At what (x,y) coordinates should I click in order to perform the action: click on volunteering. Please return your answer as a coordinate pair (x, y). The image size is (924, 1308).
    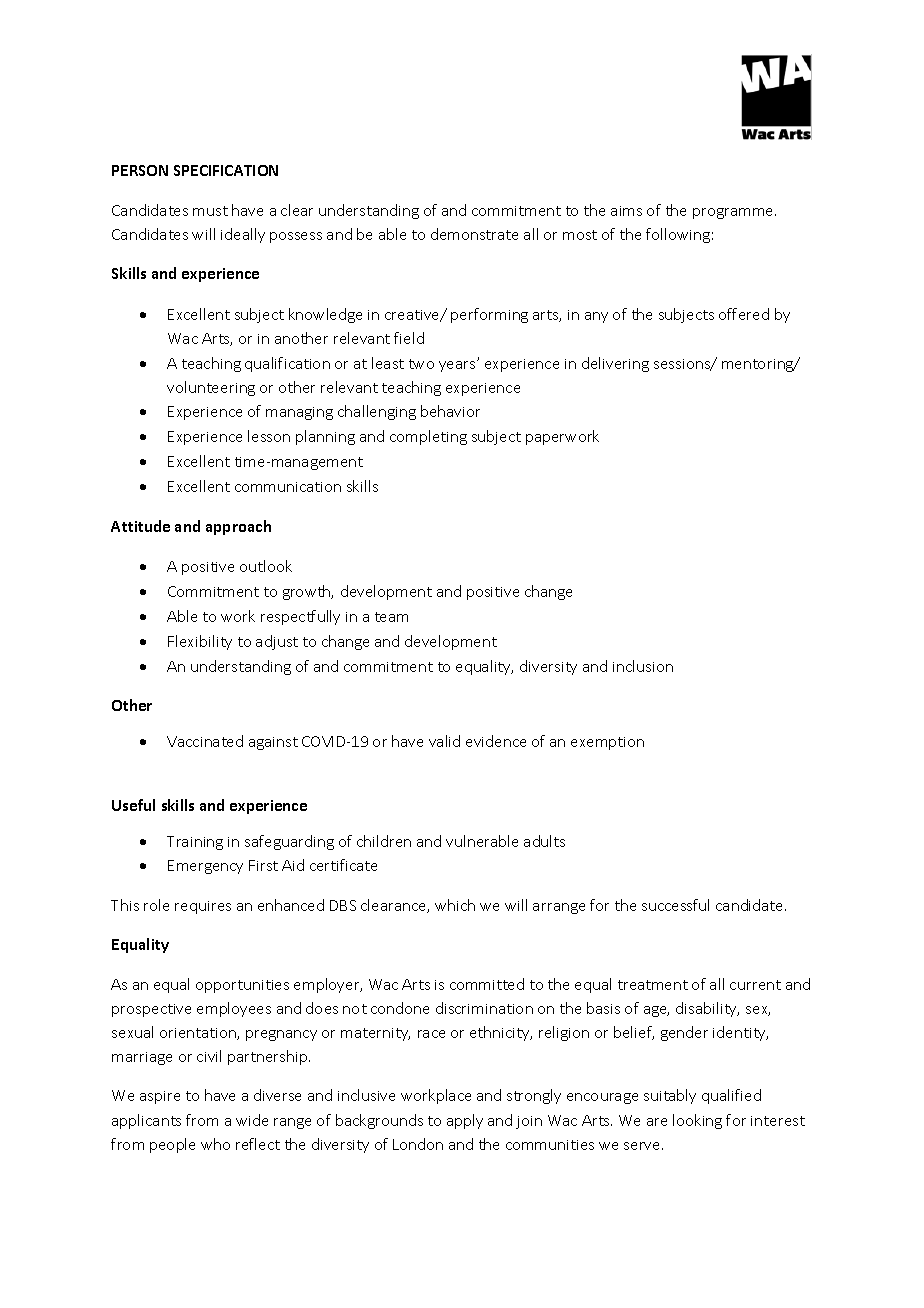
    Looking at the image, I should click on (211, 388).
